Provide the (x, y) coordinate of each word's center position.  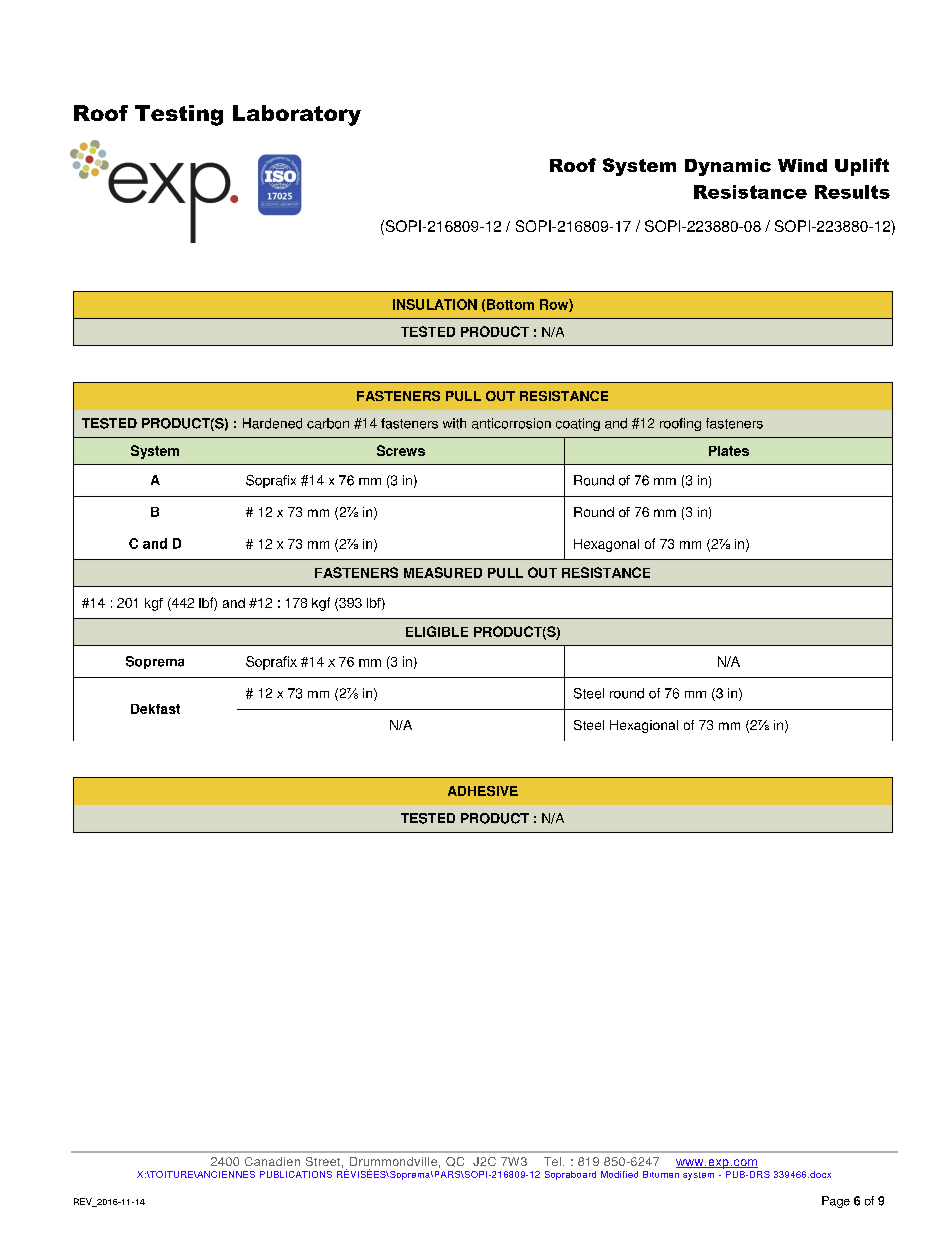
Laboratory (297, 115)
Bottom (510, 304)
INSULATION (435, 304)
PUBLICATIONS (296, 1174)
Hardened (272, 423)
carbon (328, 423)
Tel (552, 1161)
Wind (802, 165)
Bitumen (661, 1174)
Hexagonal (606, 545)
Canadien (272, 1161)
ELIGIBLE (437, 631)
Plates (729, 451)
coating (578, 424)
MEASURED (443, 572)
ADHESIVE (483, 791)
